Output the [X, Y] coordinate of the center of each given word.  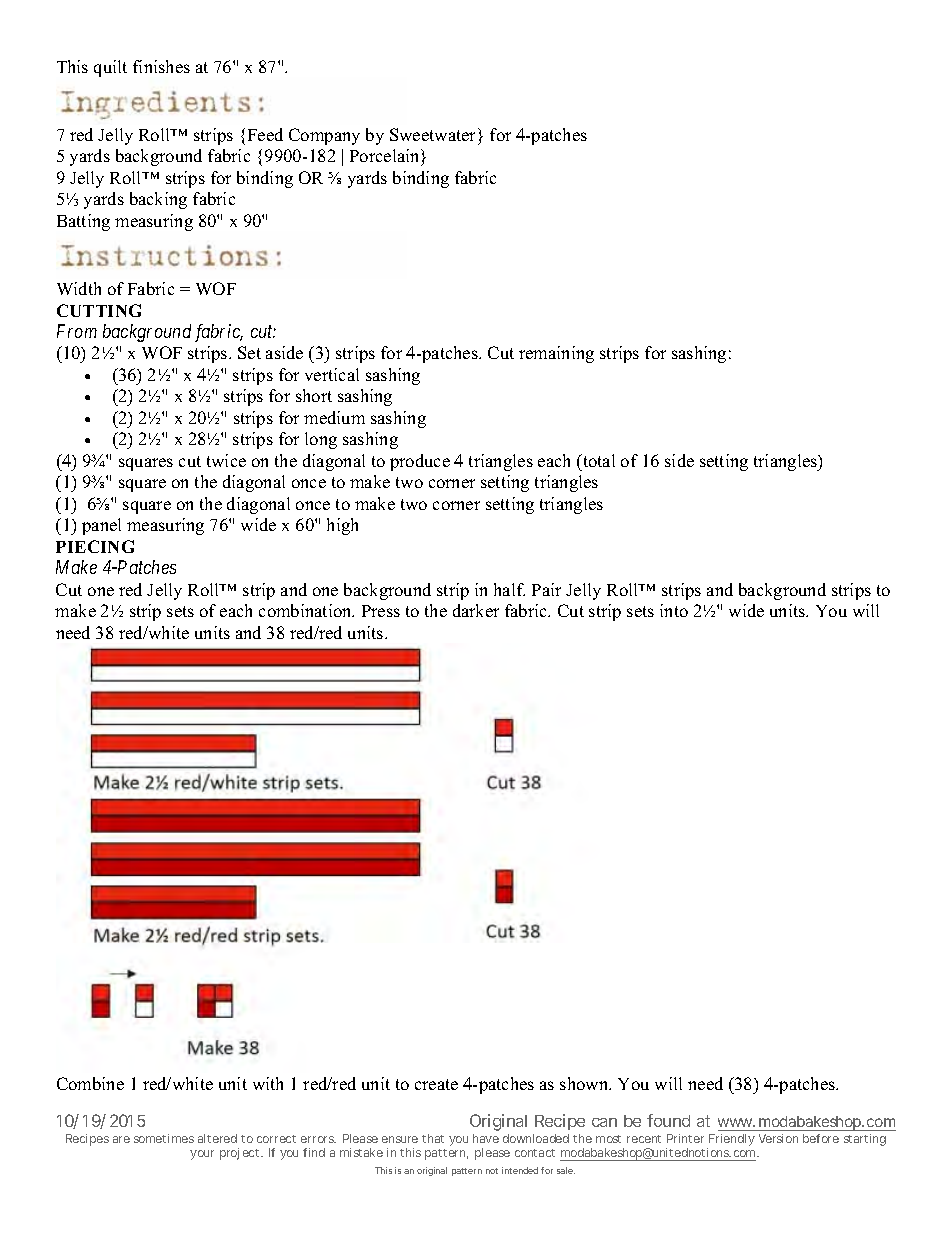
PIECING [95, 546]
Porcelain [386, 157]
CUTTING [99, 310]
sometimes [164, 1138]
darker [476, 610]
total [598, 460]
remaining [556, 354]
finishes [161, 66]
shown [585, 1083]
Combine [90, 1083]
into [674, 610]
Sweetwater [434, 134]
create [436, 1084]
